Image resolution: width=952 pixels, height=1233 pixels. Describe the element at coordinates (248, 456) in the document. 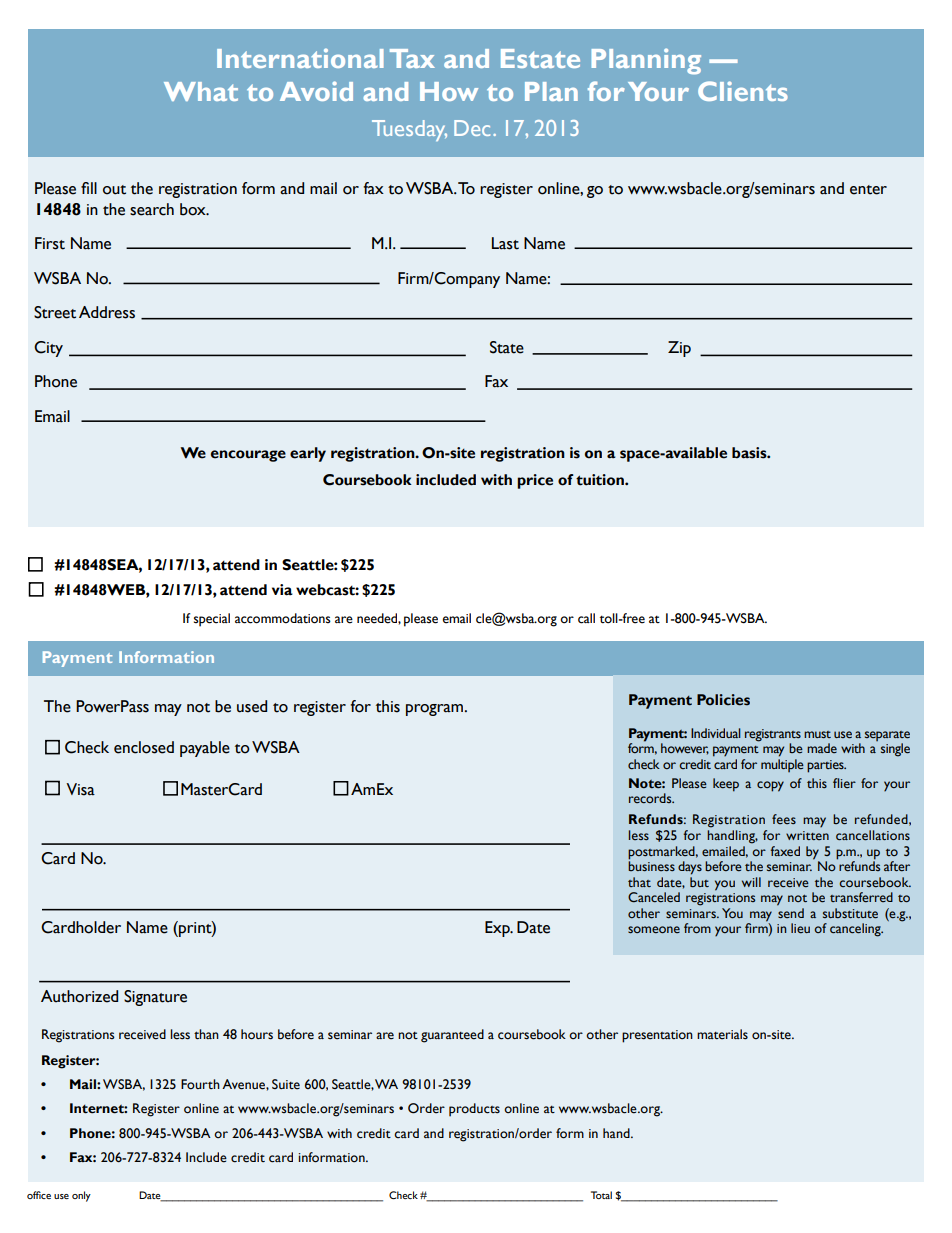

I see `encourage` at that location.
